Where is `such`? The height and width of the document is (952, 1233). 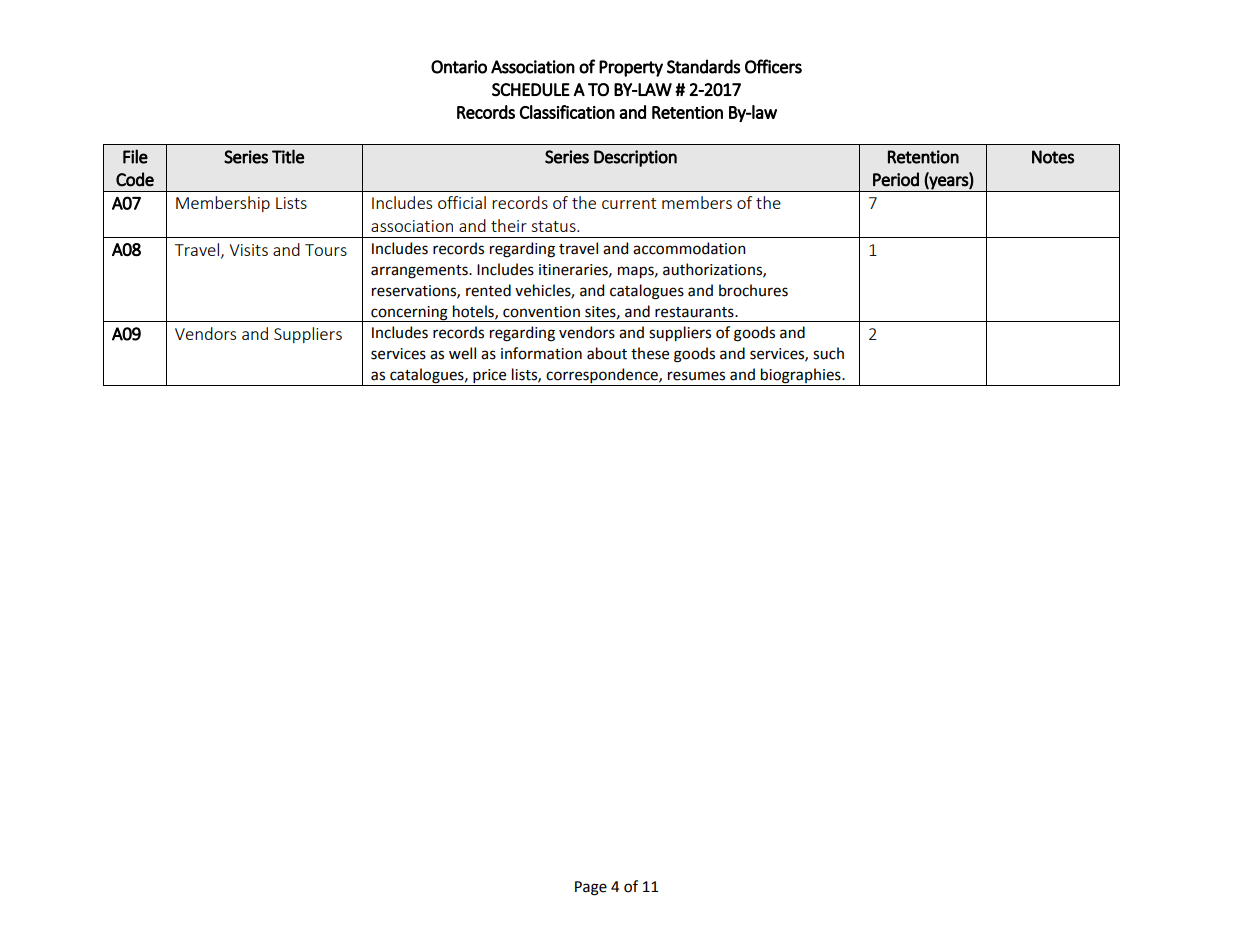 such is located at coordinates (828, 353).
